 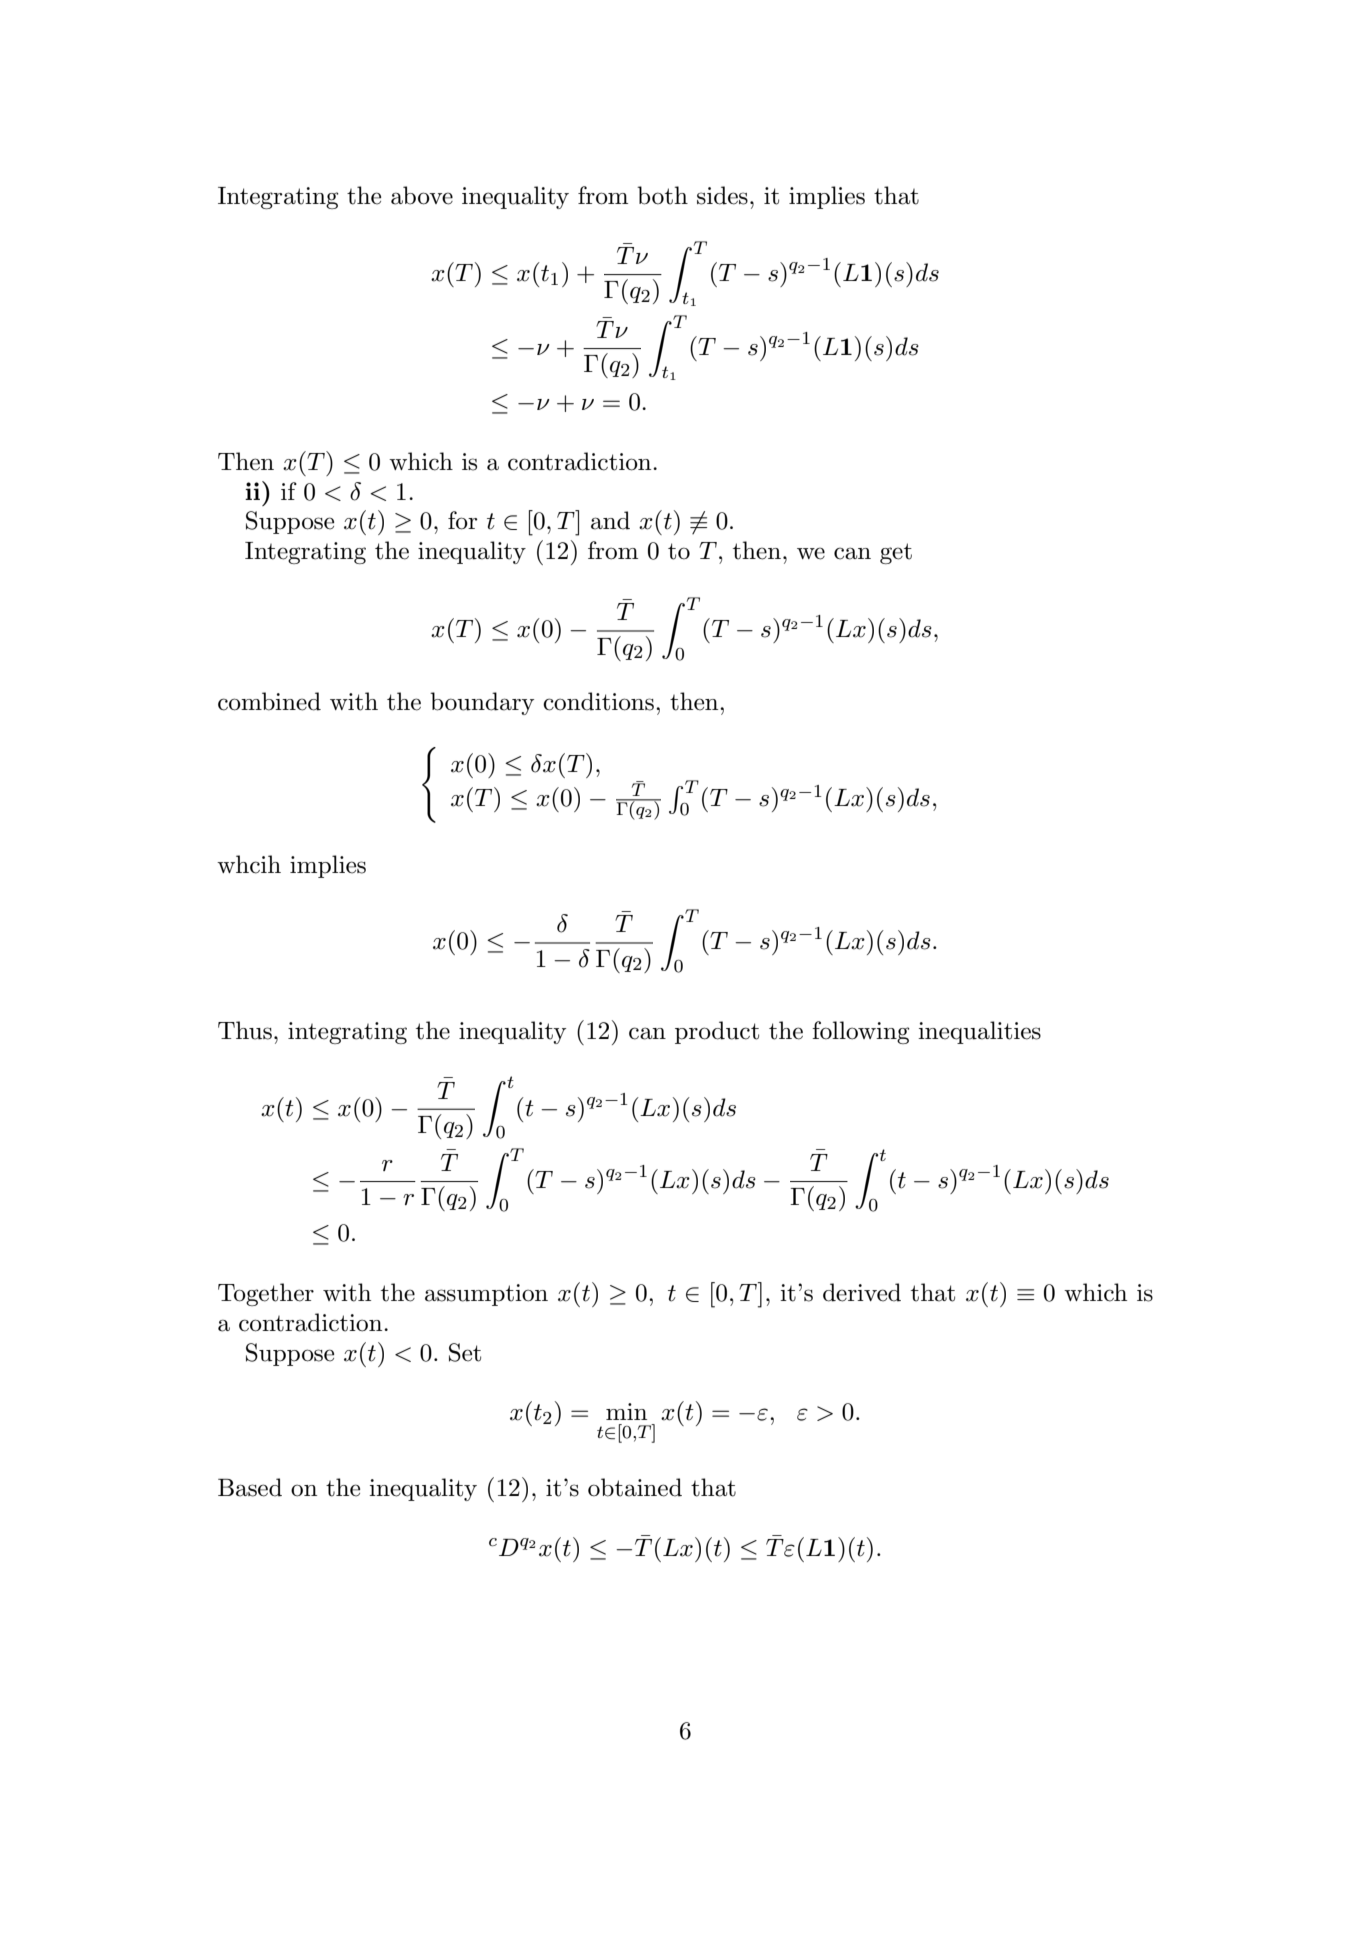 I want to click on sides, so click(x=722, y=195).
